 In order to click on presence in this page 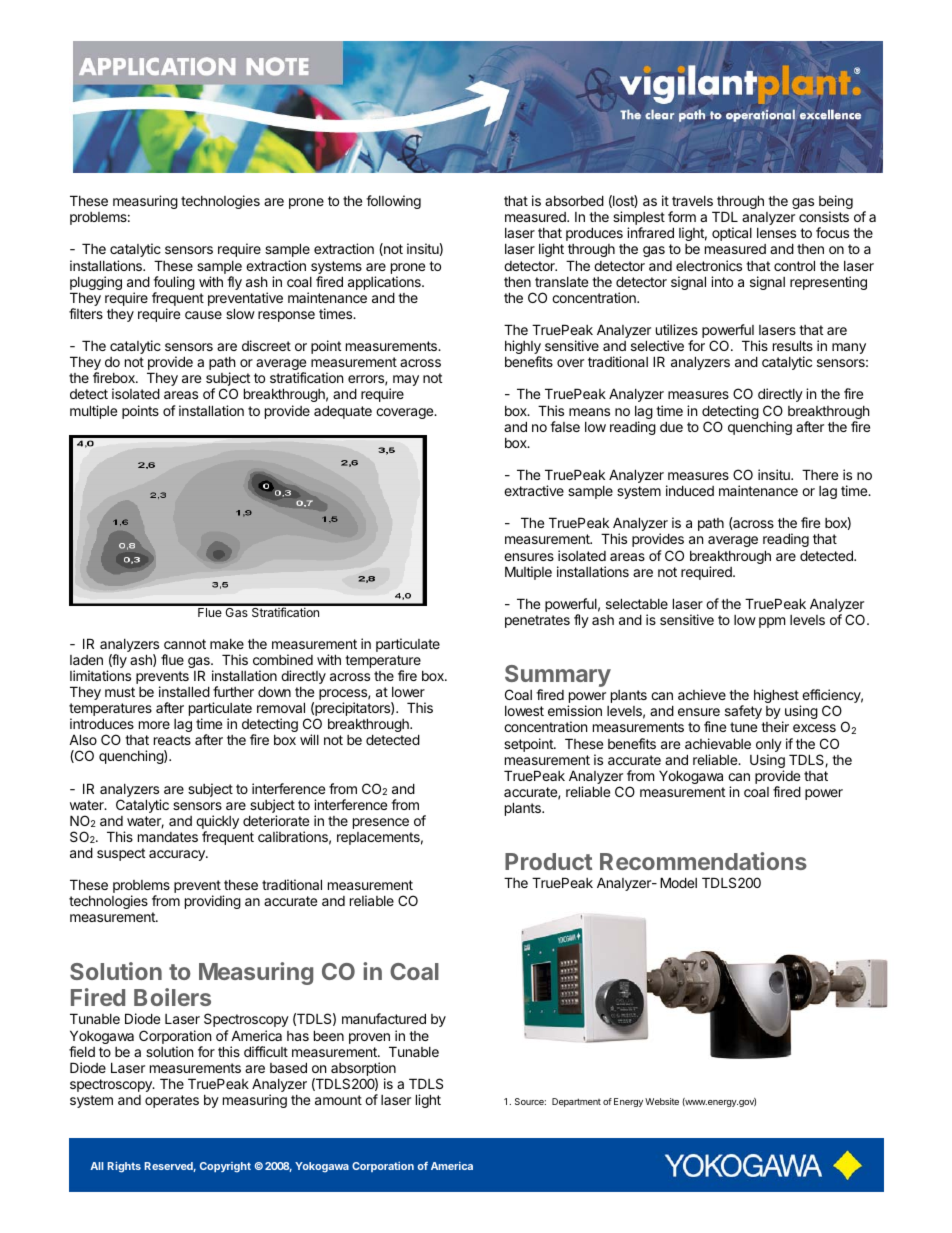, I will do `click(381, 823)`.
